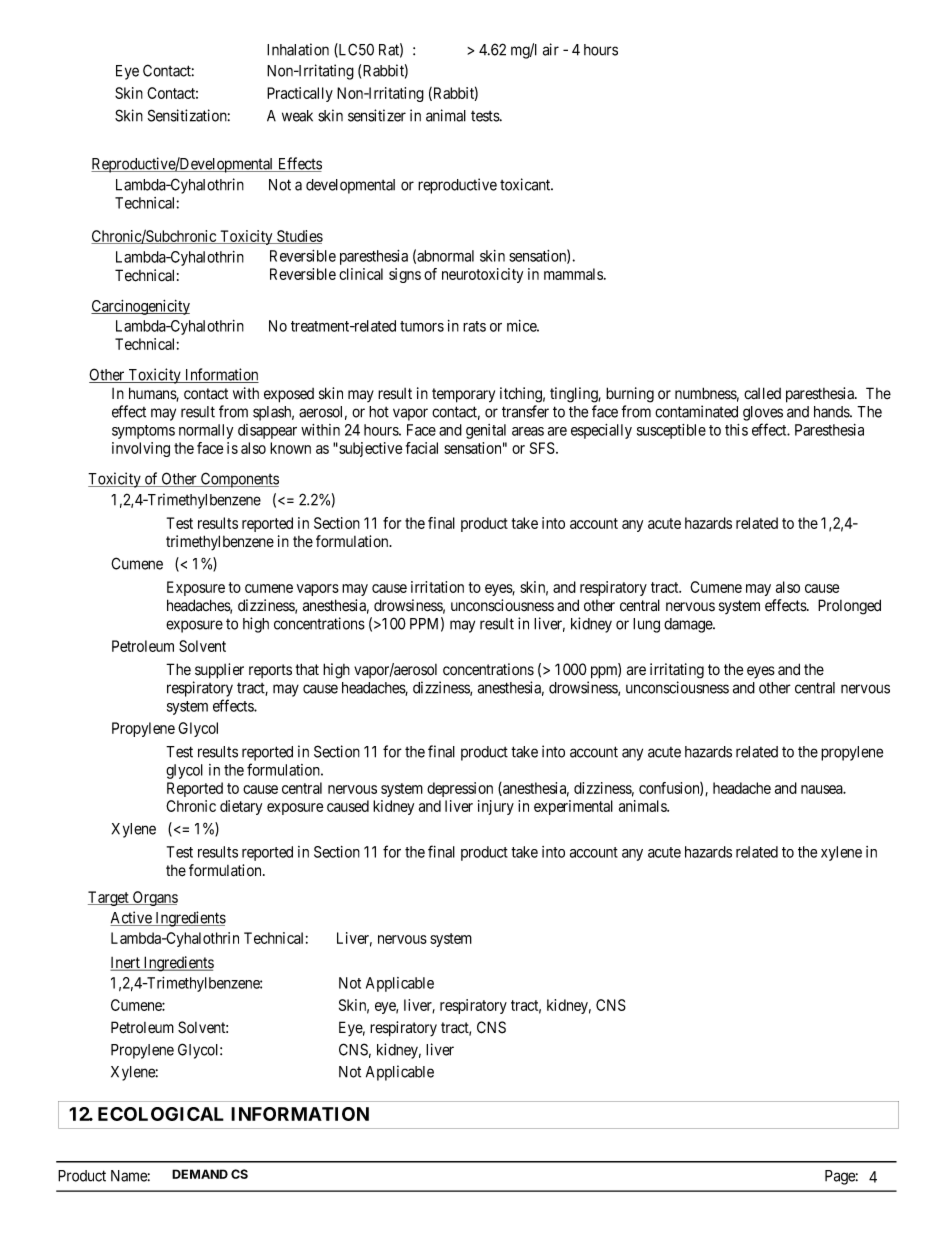 The width and height of the document is (952, 1233). What do you see at coordinates (551, 49) in the document?
I see `air` at bounding box center [551, 49].
